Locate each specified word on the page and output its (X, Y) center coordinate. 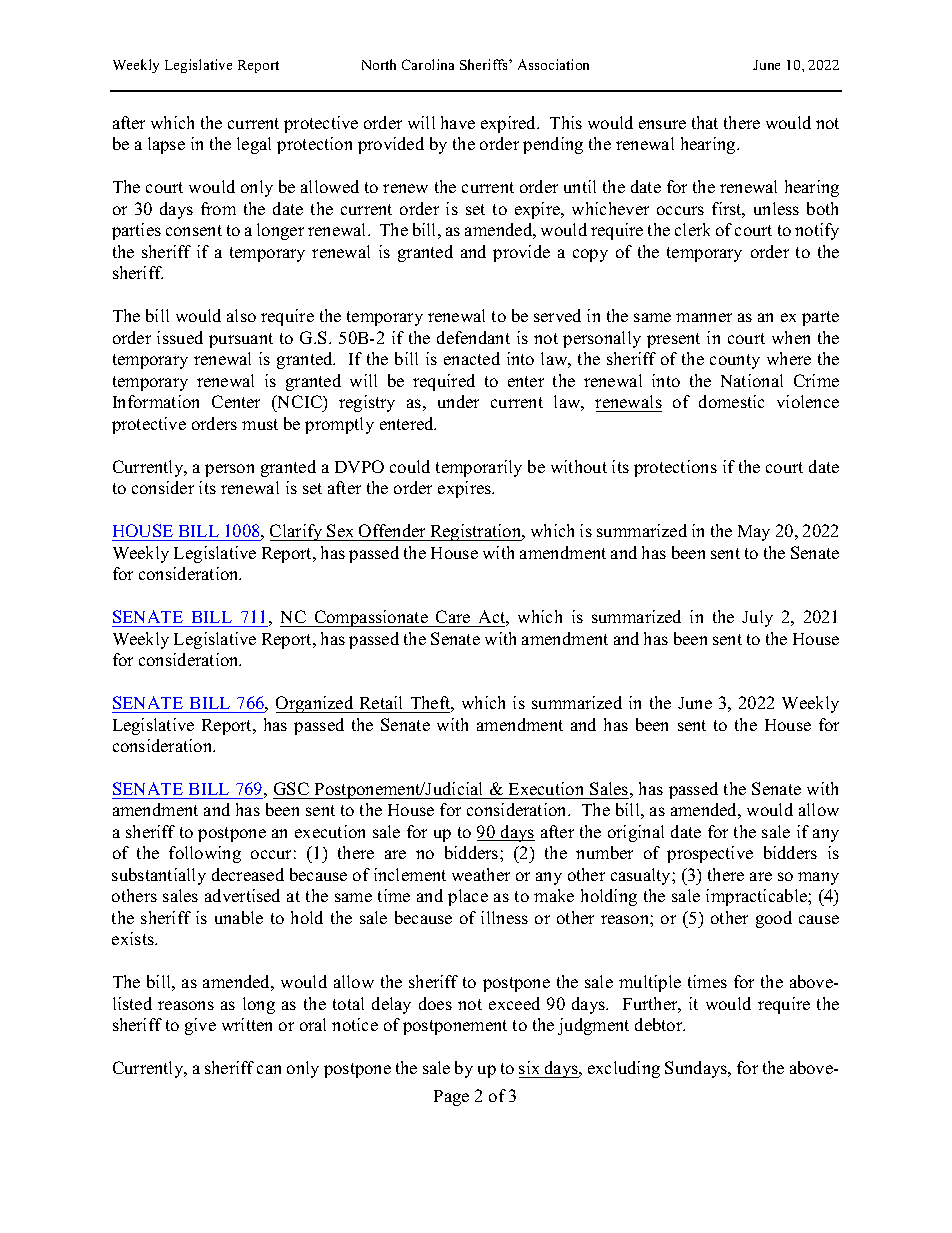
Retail (381, 702)
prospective (710, 854)
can (269, 1069)
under (458, 401)
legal (254, 145)
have (458, 122)
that (705, 122)
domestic (731, 401)
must (260, 424)
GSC (291, 788)
